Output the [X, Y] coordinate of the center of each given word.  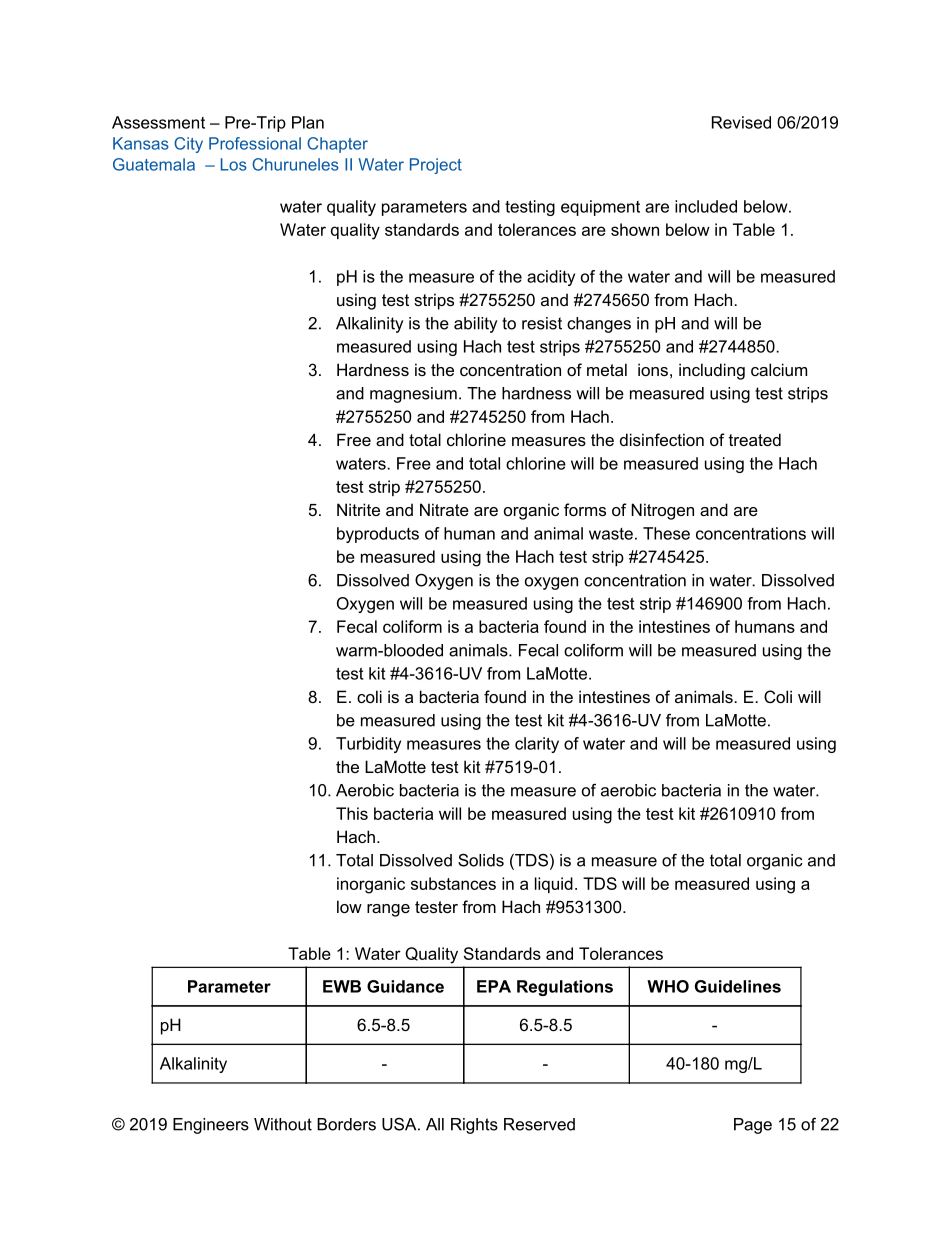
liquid [554, 885]
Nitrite [358, 509]
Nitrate [444, 509]
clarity [537, 745]
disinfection [662, 439]
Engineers [211, 1126]
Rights [474, 1126]
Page [753, 1126]
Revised [741, 122]
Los [234, 164]
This [352, 813]
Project [436, 166]
